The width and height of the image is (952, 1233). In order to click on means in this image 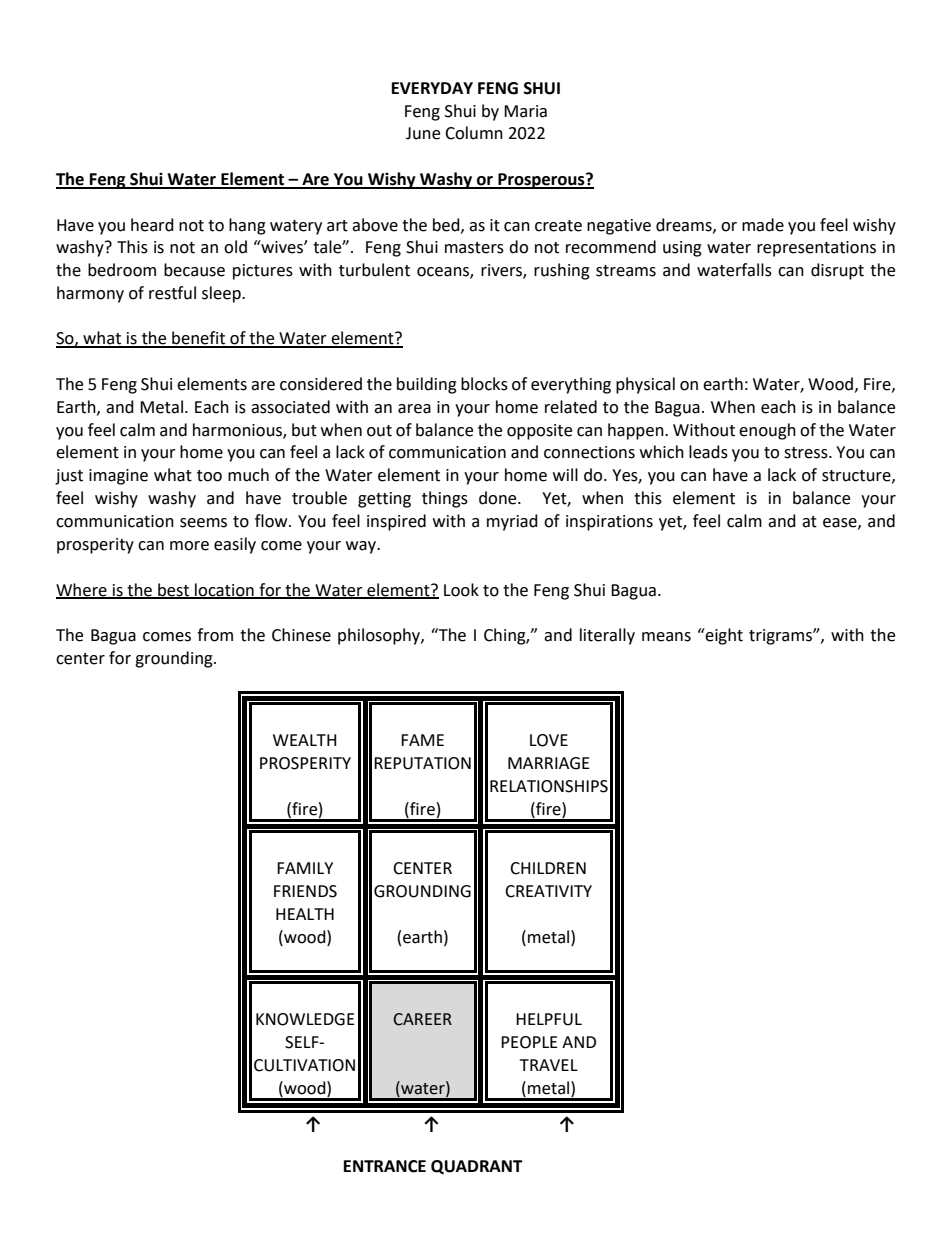, I will do `click(666, 637)`.
